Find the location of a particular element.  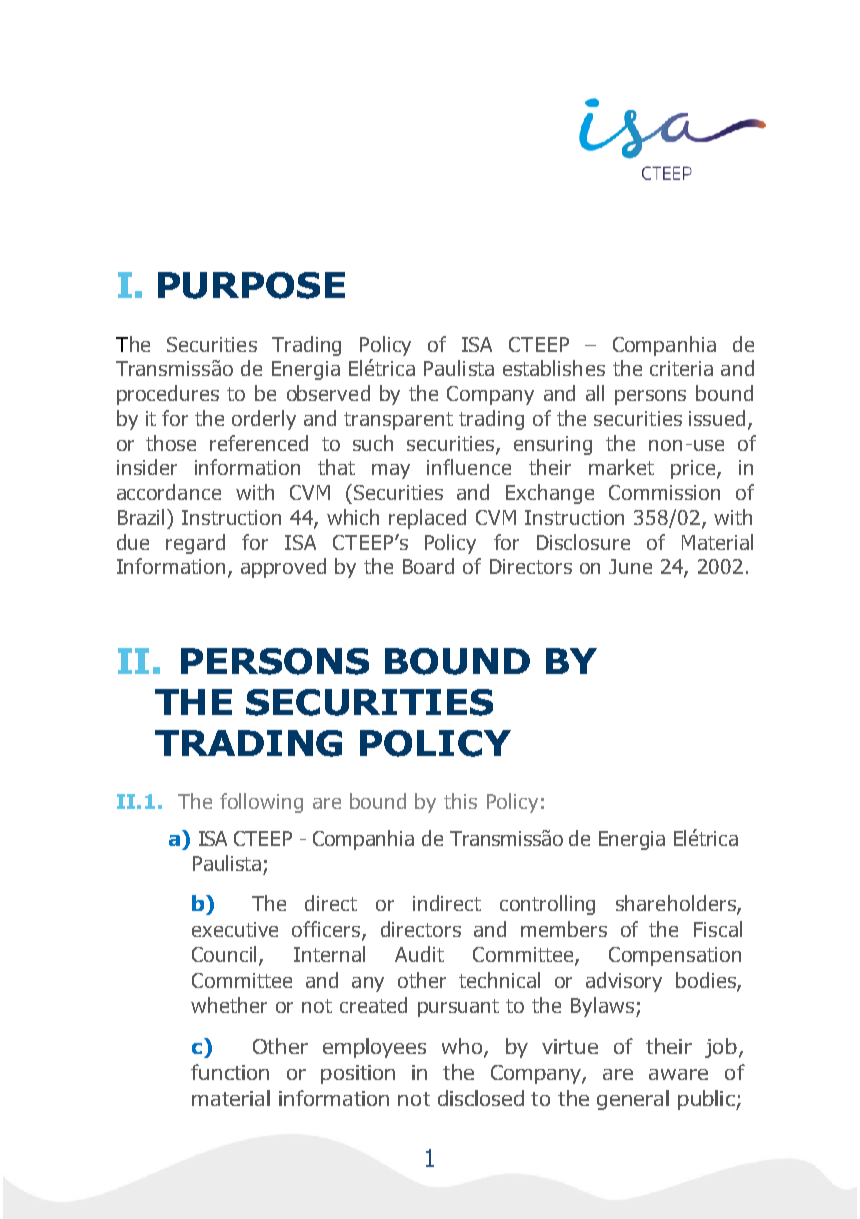

establishes is located at coordinates (554, 368).
